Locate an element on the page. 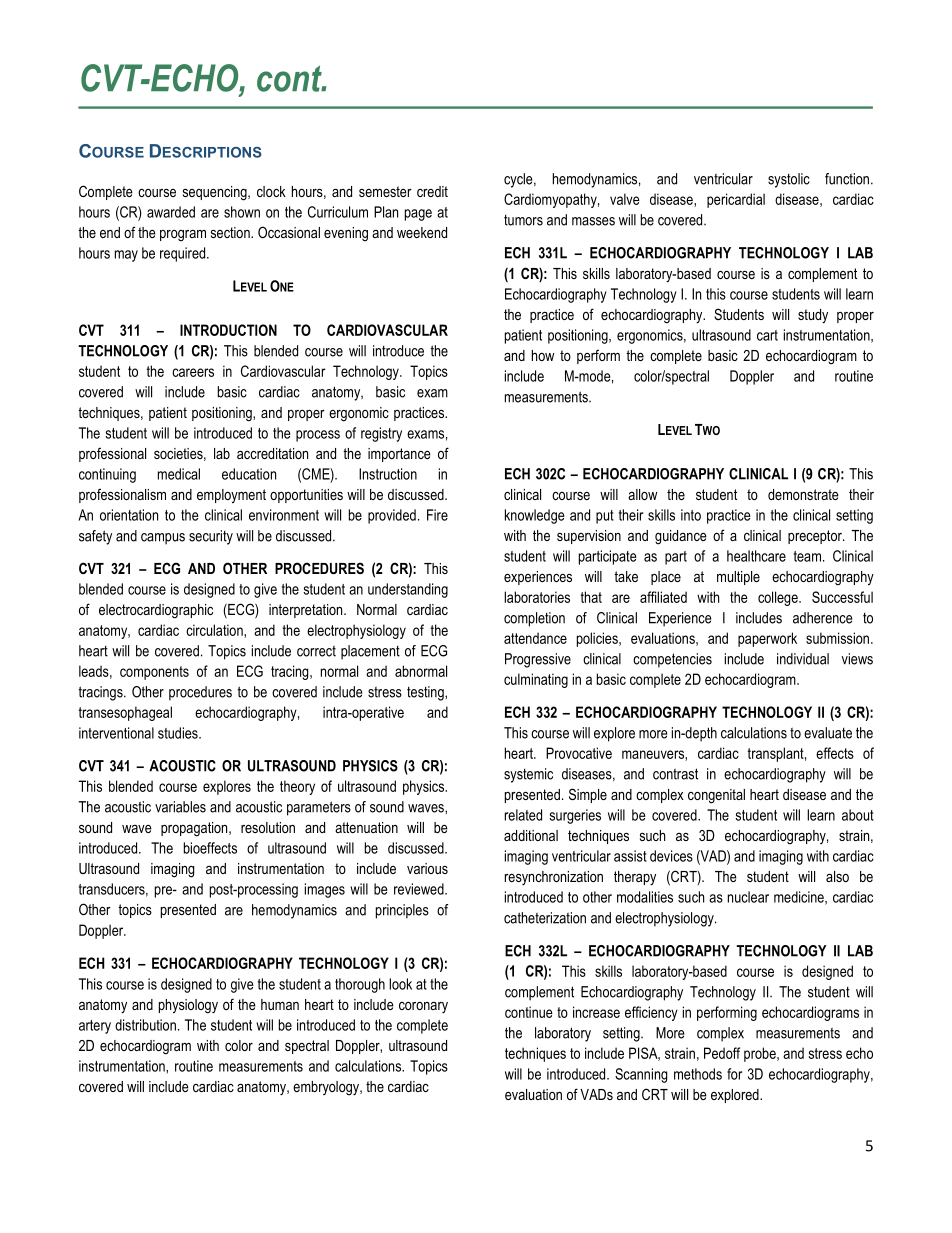 The height and width of the page is (1233, 952). systemic is located at coordinates (528, 775).
